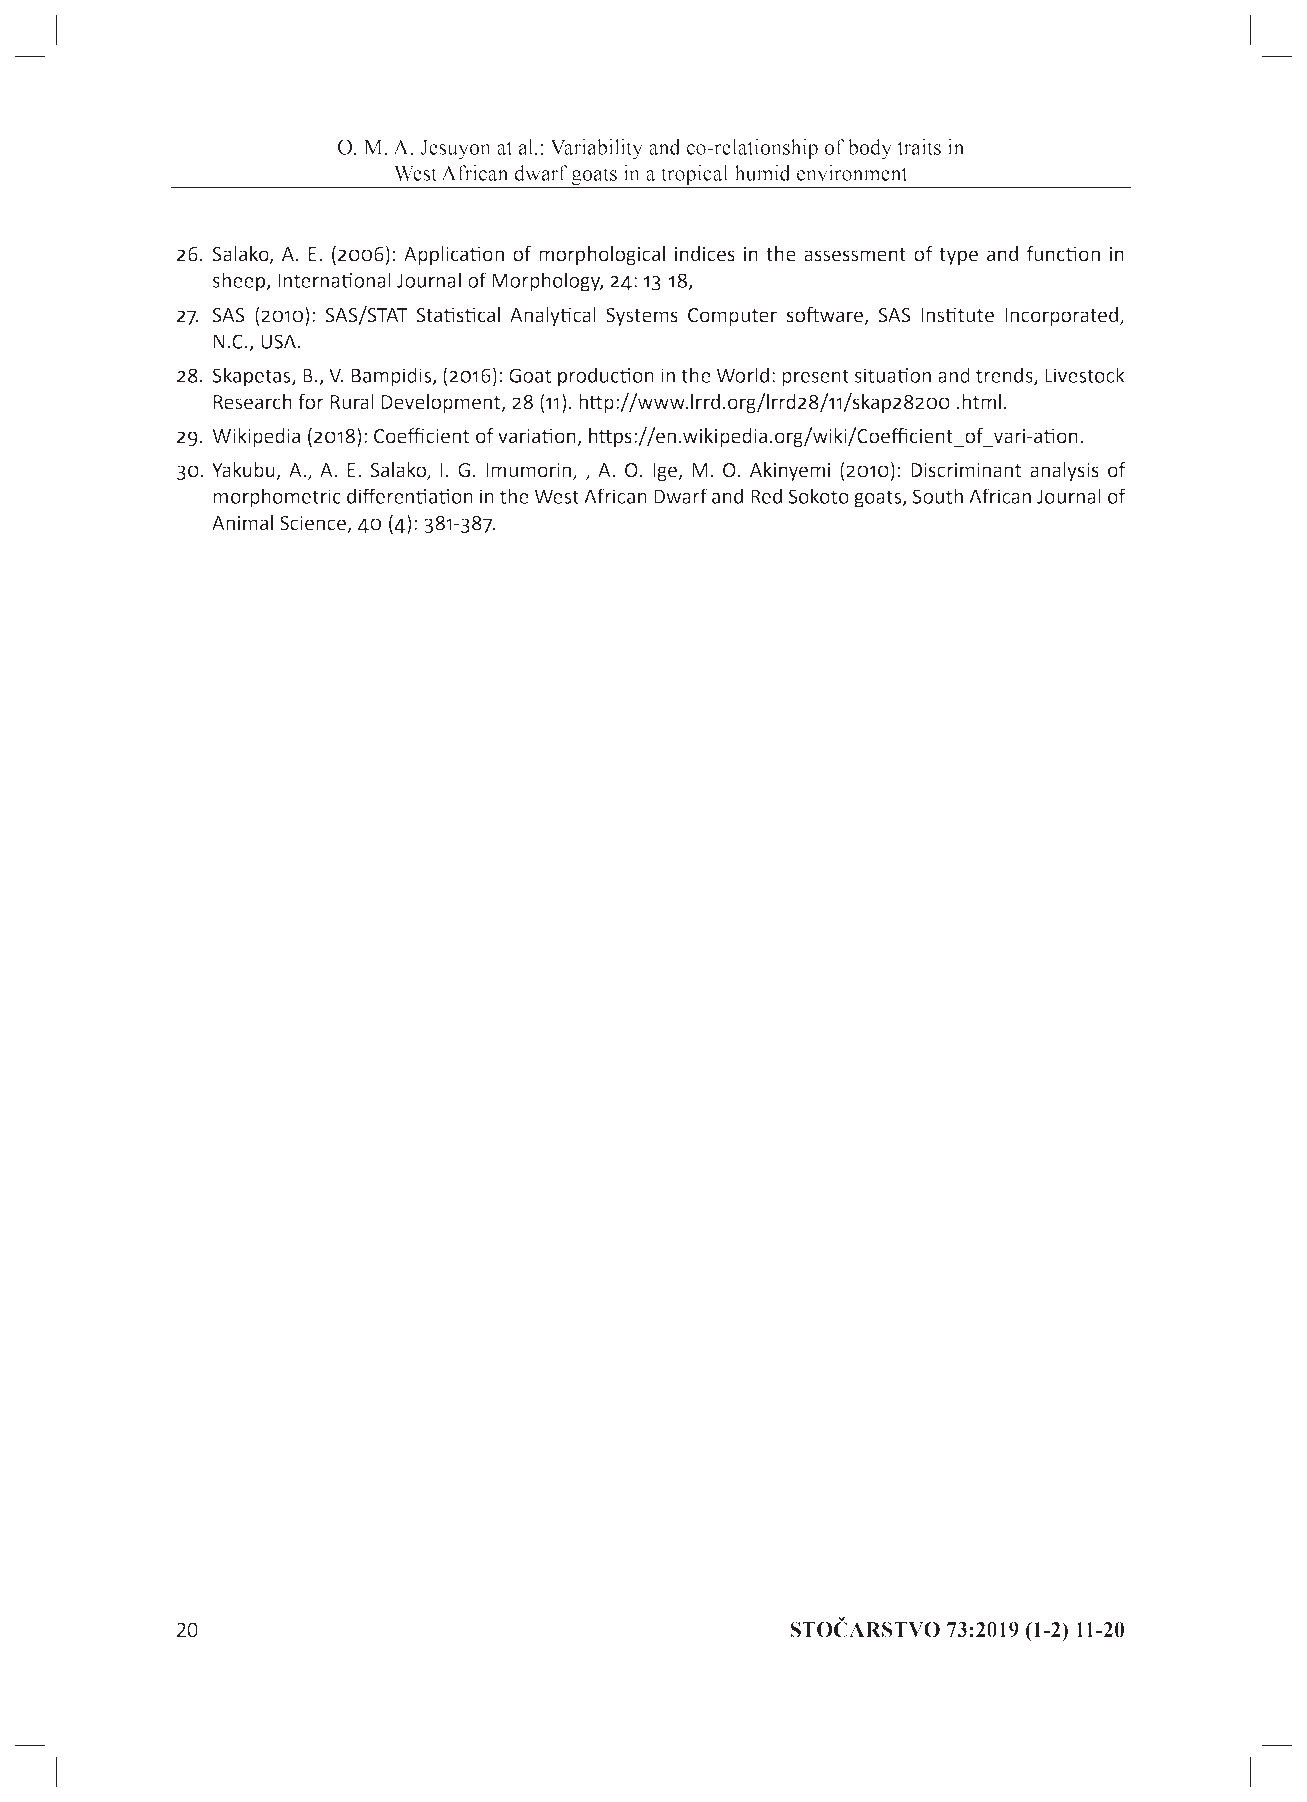 The width and height of the page is (1307, 1802). Describe the element at coordinates (606, 377) in the page. I see `production` at that location.
